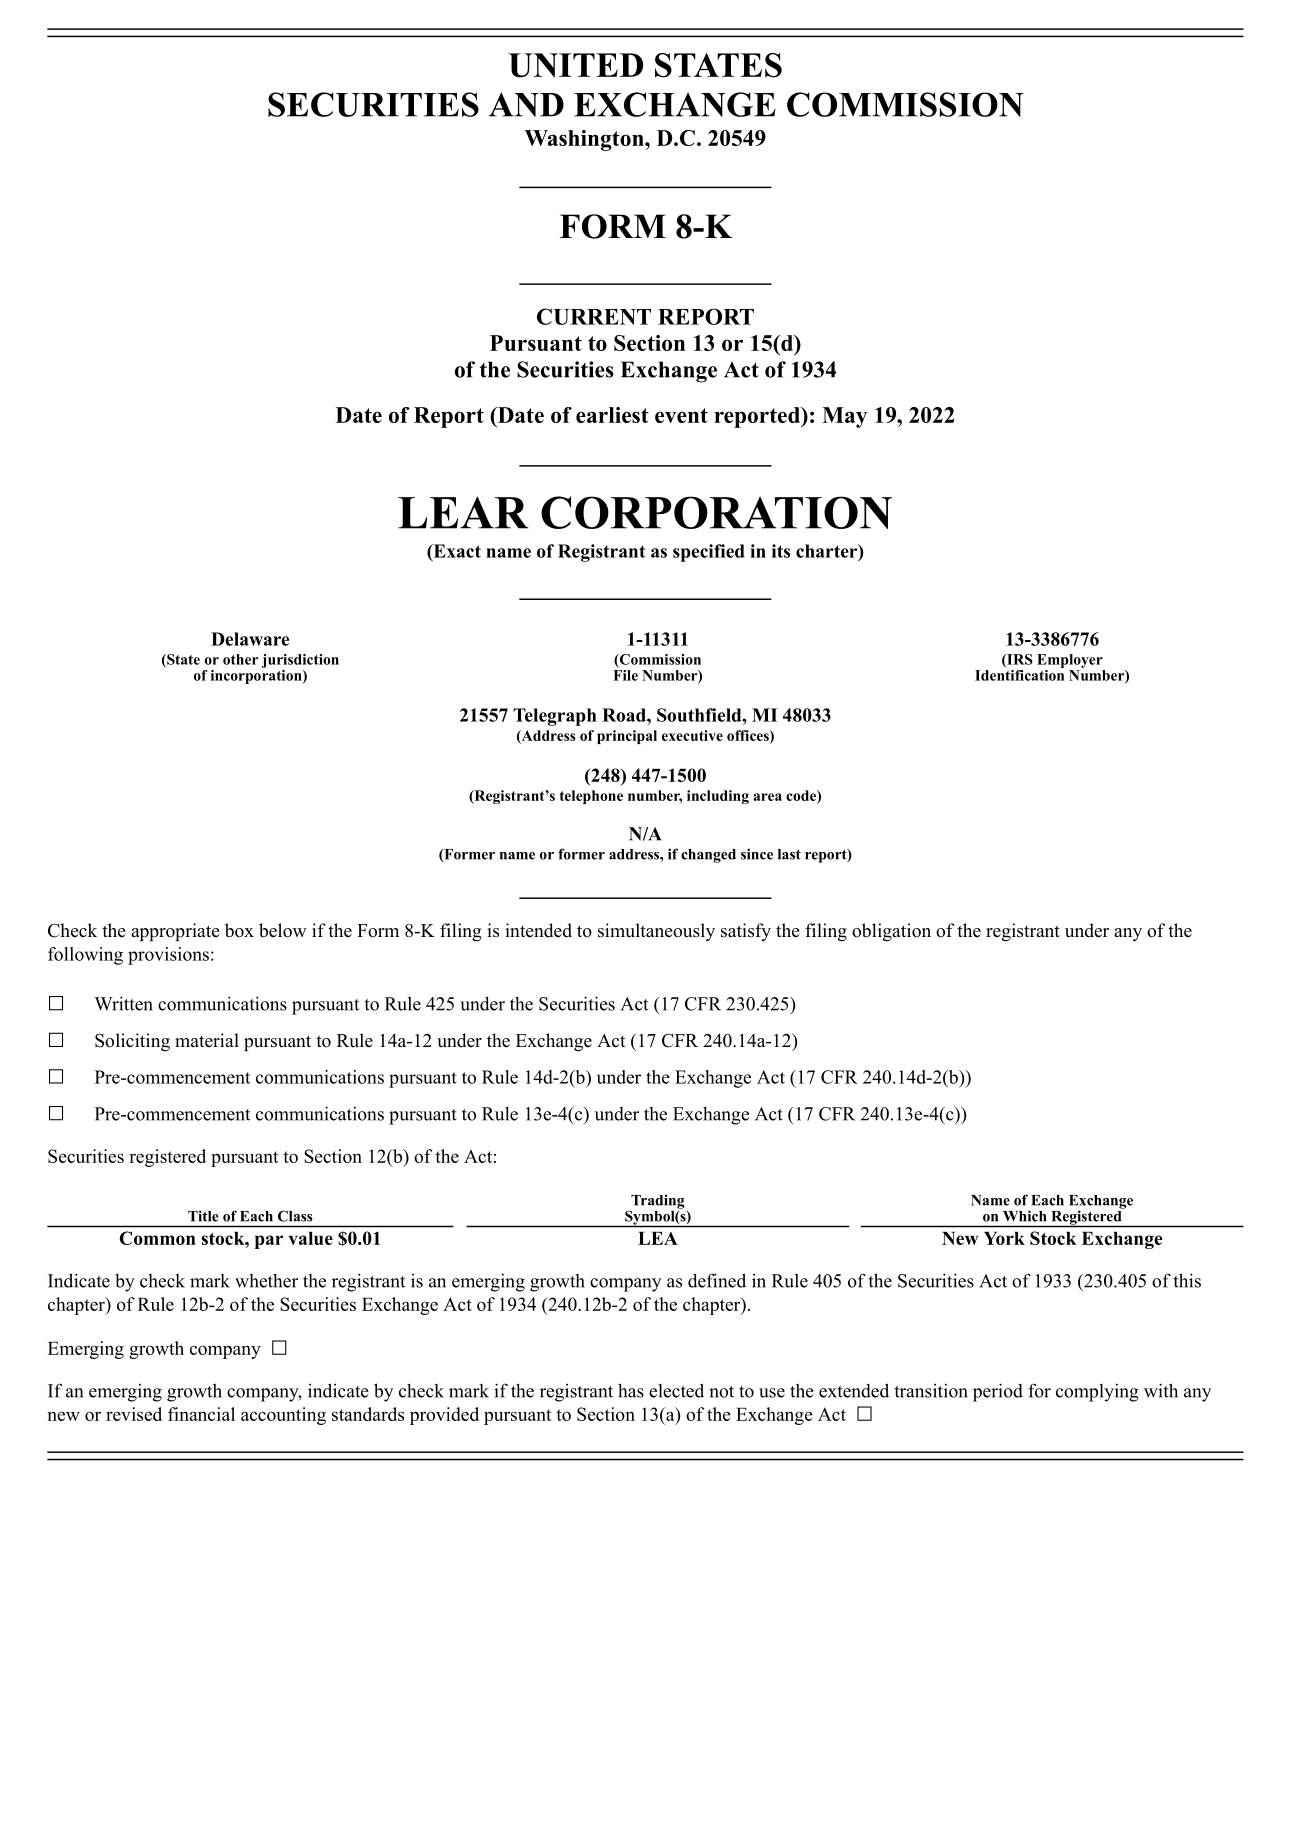 This page has height=1828, width=1292. I want to click on principal, so click(627, 737).
